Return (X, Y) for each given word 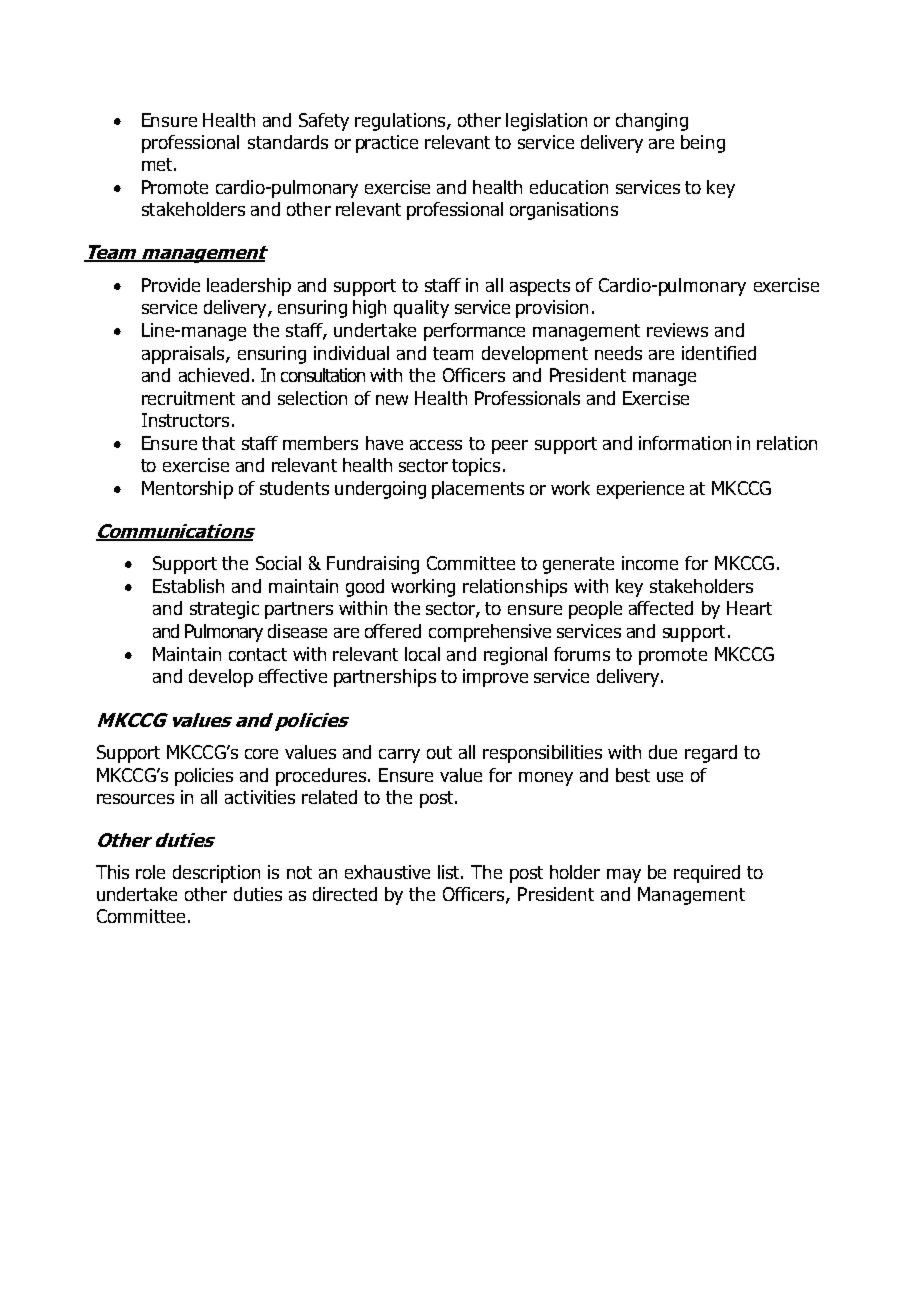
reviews (677, 330)
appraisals (183, 355)
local (422, 654)
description (216, 874)
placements (478, 490)
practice (387, 144)
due (663, 752)
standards (288, 142)
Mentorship (187, 490)
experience (640, 490)
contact (258, 654)
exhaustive (387, 872)
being (703, 144)
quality (421, 309)
